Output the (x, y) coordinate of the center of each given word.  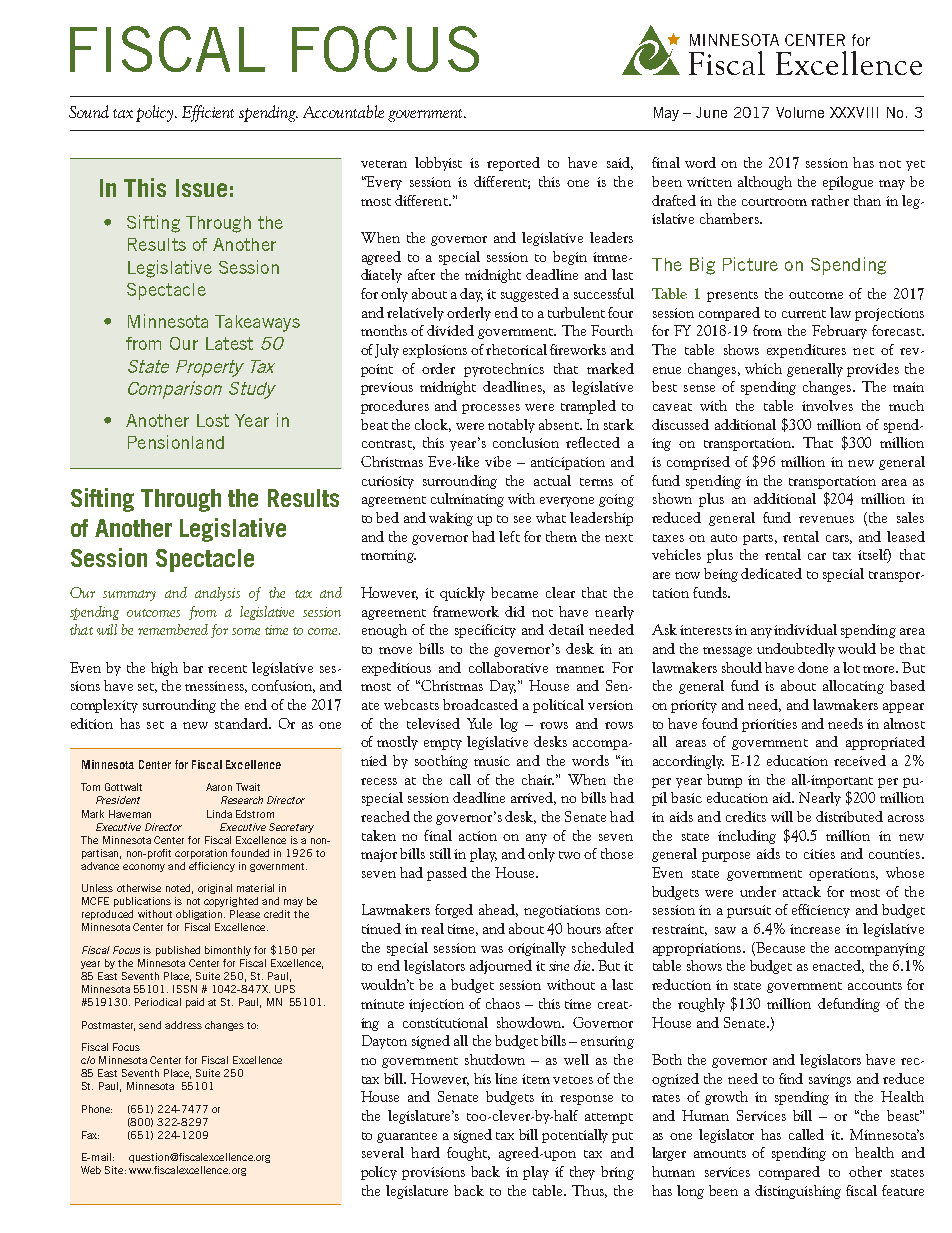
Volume (800, 112)
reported (513, 164)
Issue (201, 188)
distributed (849, 816)
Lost (213, 420)
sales (910, 517)
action (478, 836)
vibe (498, 461)
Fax (90, 1135)
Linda (219, 814)
